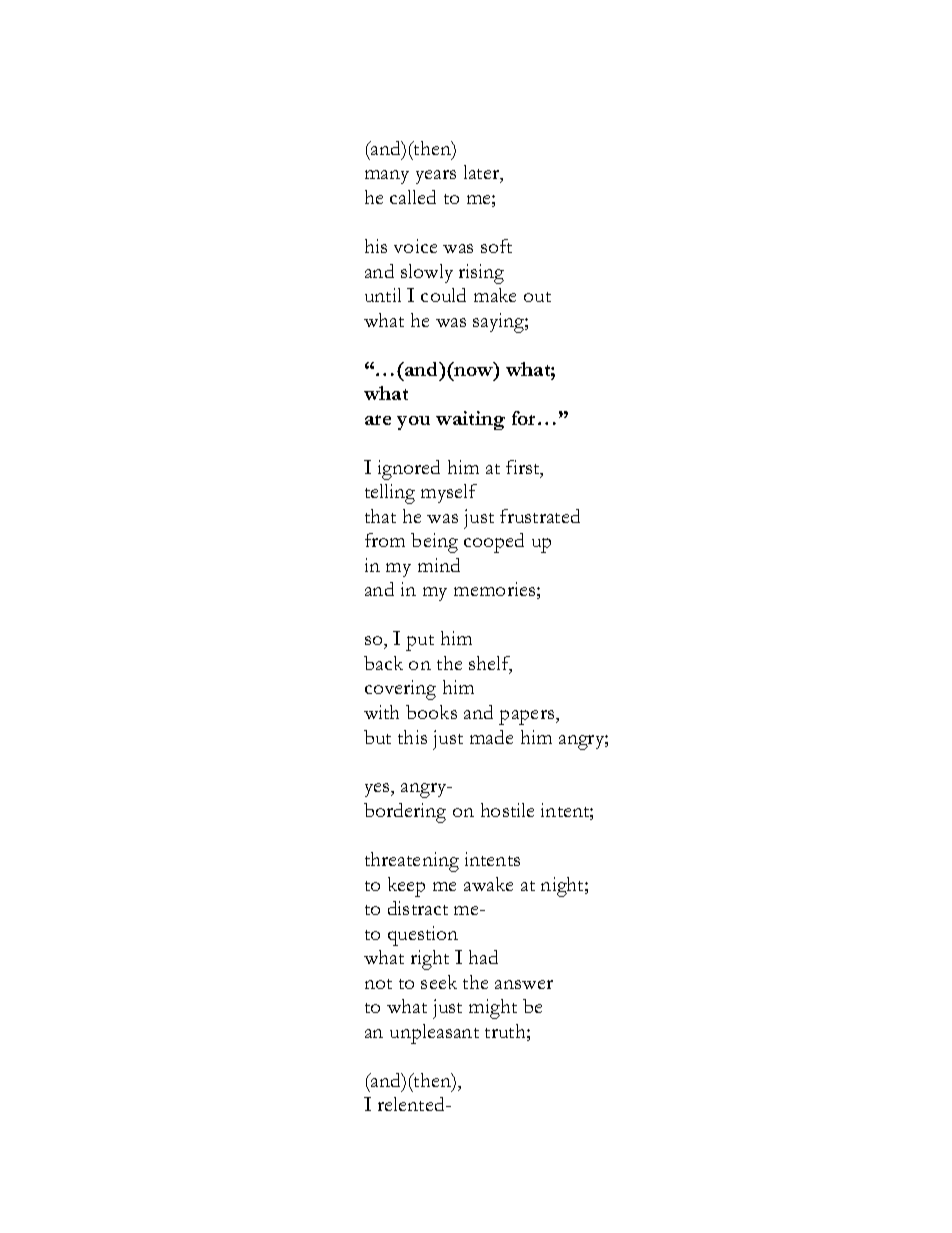 This screenshot has height=1233, width=952. What do you see at coordinates (528, 717) in the screenshot?
I see `papers` at bounding box center [528, 717].
